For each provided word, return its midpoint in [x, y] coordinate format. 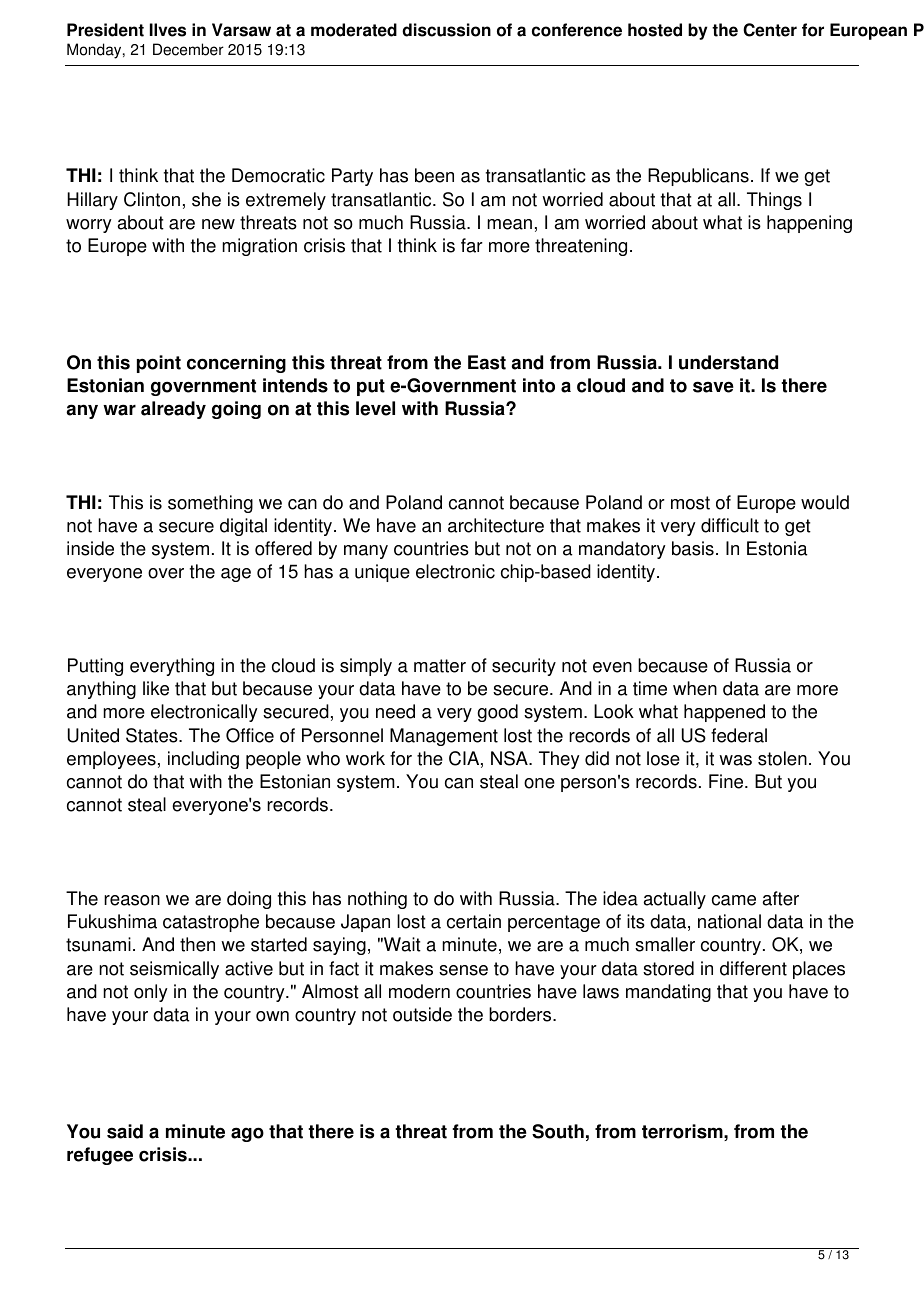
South [558, 1131]
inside [90, 548]
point [159, 364]
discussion [446, 30]
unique [382, 573]
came [734, 900]
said [125, 1131]
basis [693, 548]
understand [728, 362]
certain [474, 921]
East [487, 362]
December [188, 49]
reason [132, 900]
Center [770, 30]
